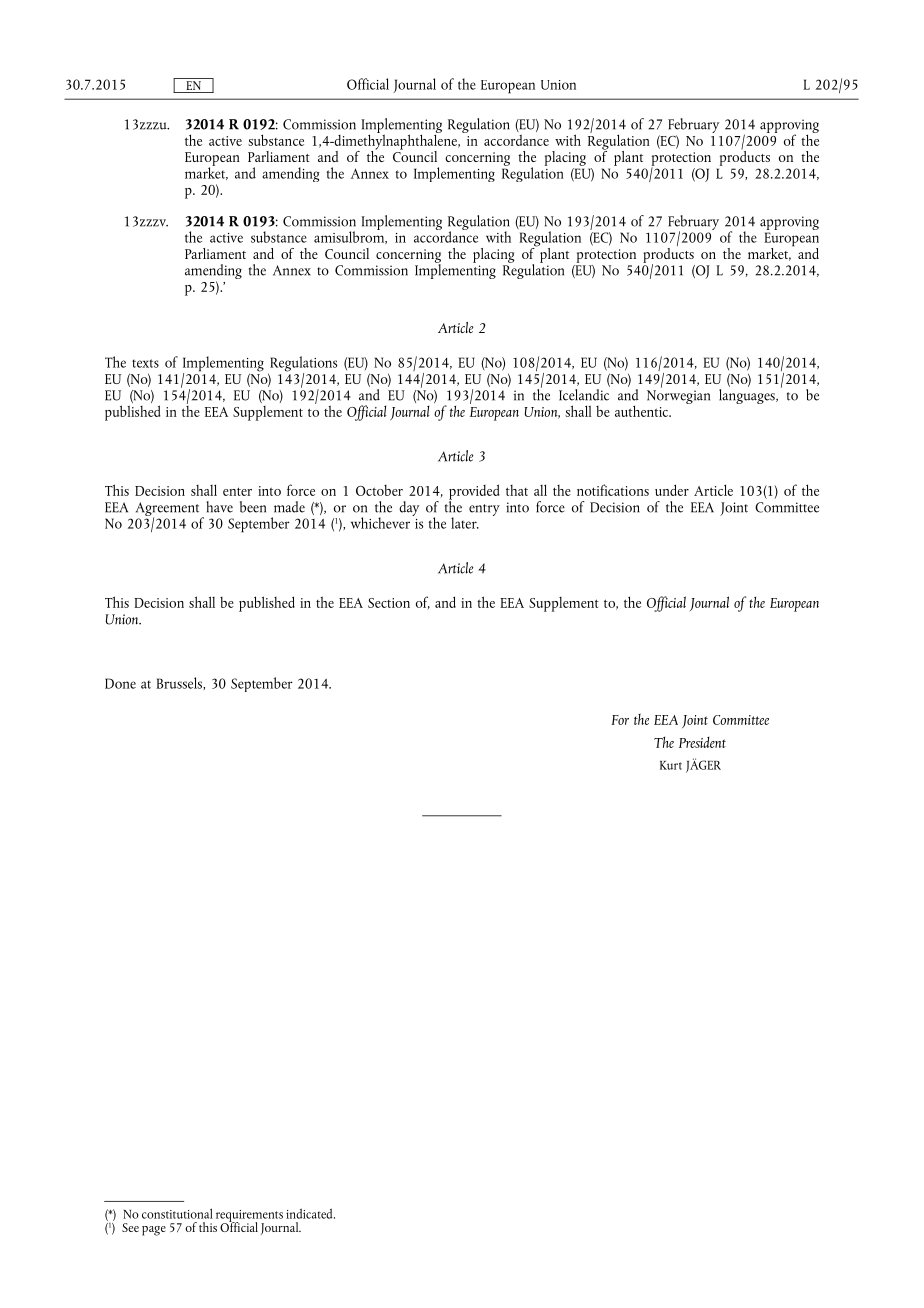  What do you see at coordinates (145, 363) in the image?
I see `texts` at bounding box center [145, 363].
